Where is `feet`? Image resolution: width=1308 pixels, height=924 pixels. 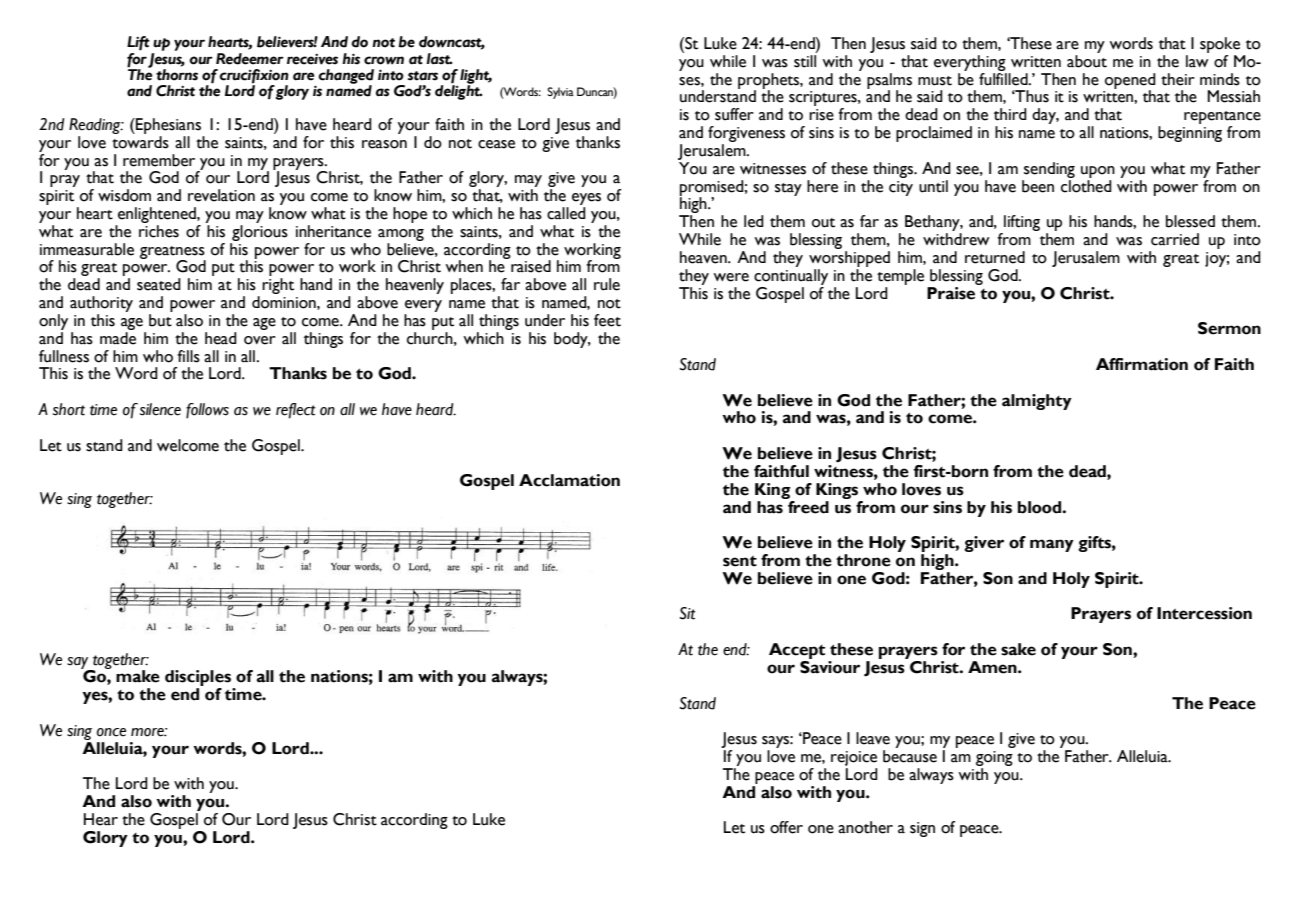 feet is located at coordinates (607, 320).
